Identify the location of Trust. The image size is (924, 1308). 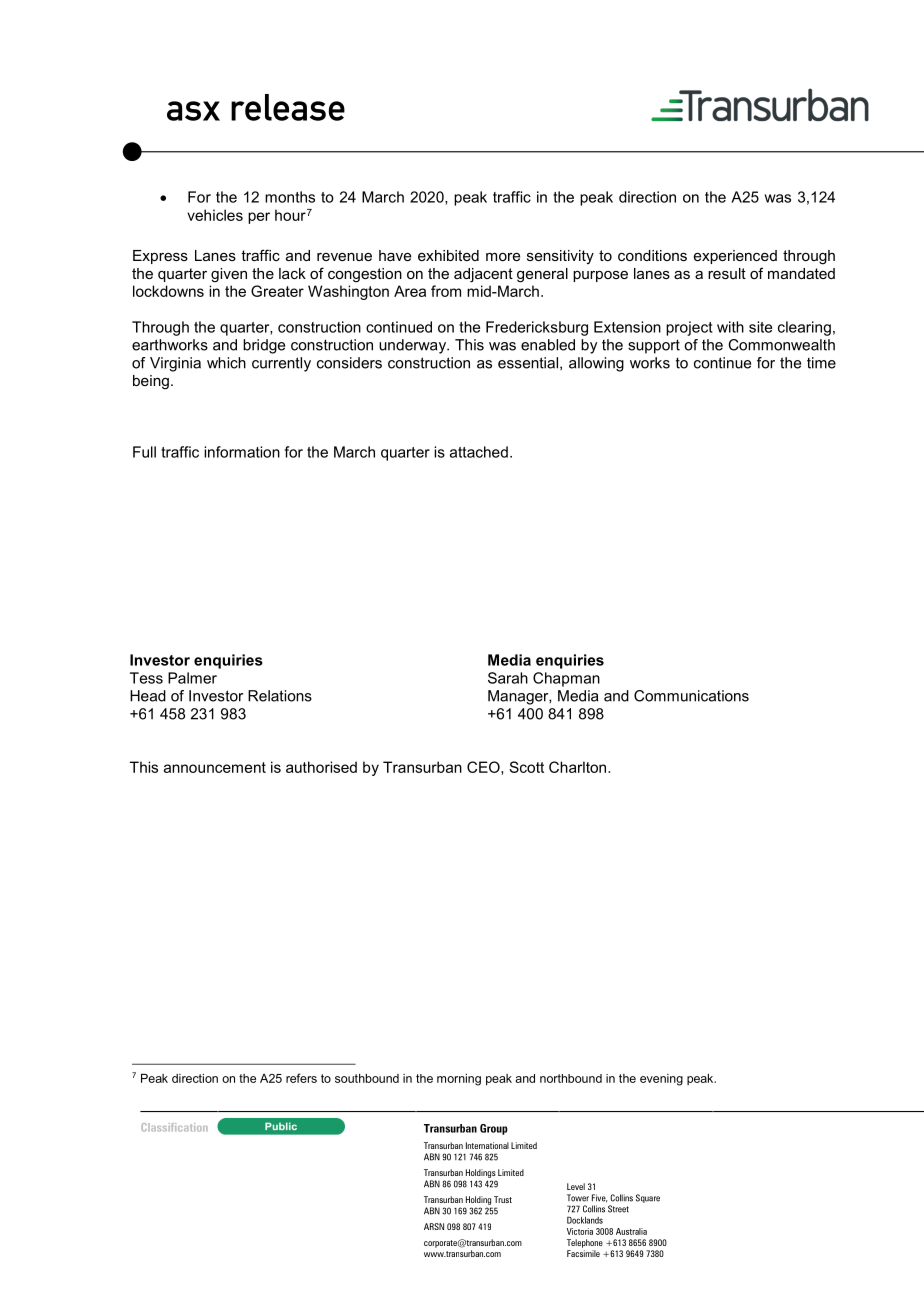
(503, 1199).
